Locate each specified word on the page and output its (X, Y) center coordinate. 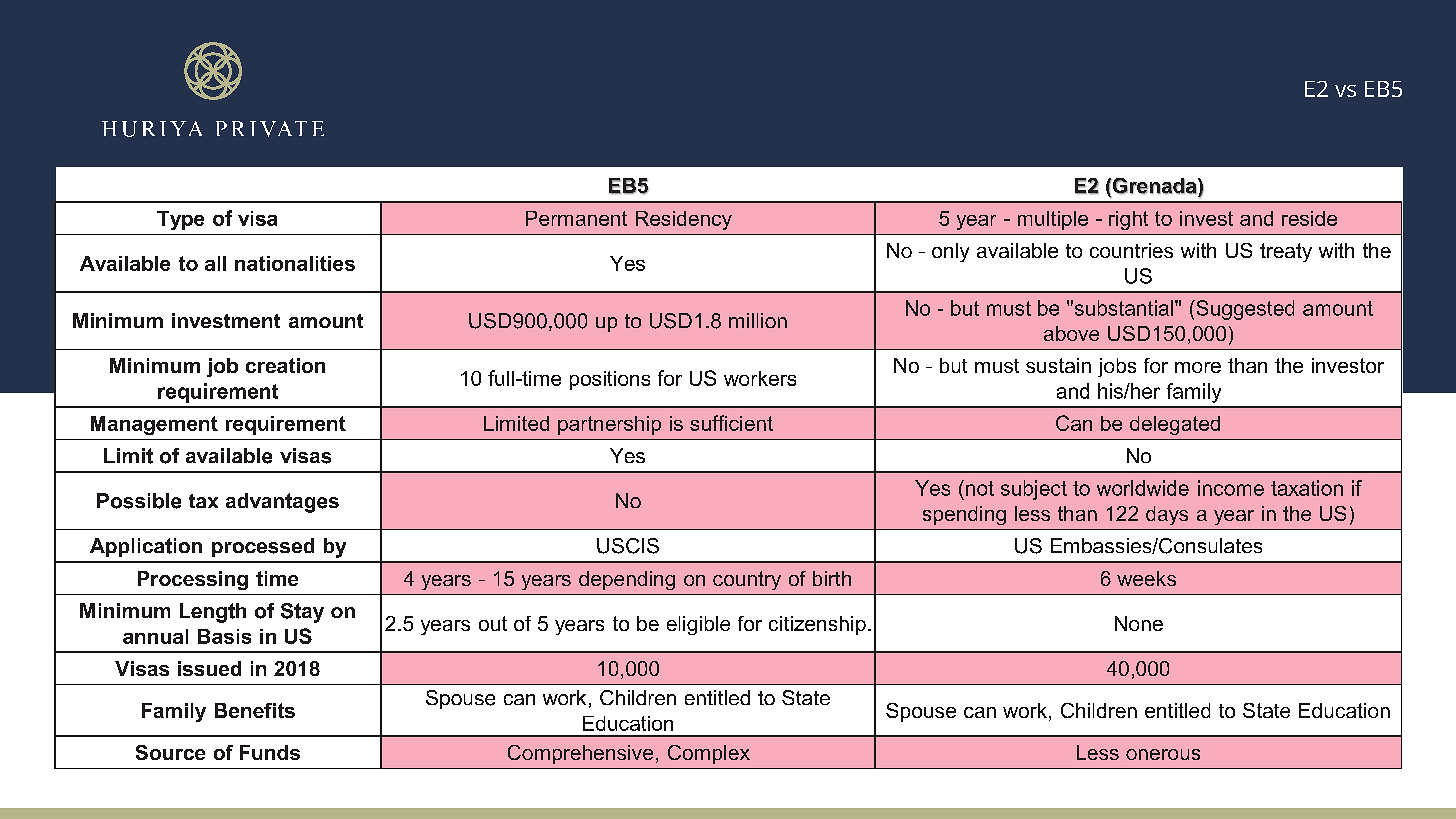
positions (610, 380)
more (1198, 367)
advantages (282, 503)
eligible (698, 625)
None (1139, 623)
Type (180, 220)
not (980, 488)
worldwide (1143, 488)
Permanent (576, 218)
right (1128, 220)
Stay (302, 613)
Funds (270, 752)
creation (285, 365)
